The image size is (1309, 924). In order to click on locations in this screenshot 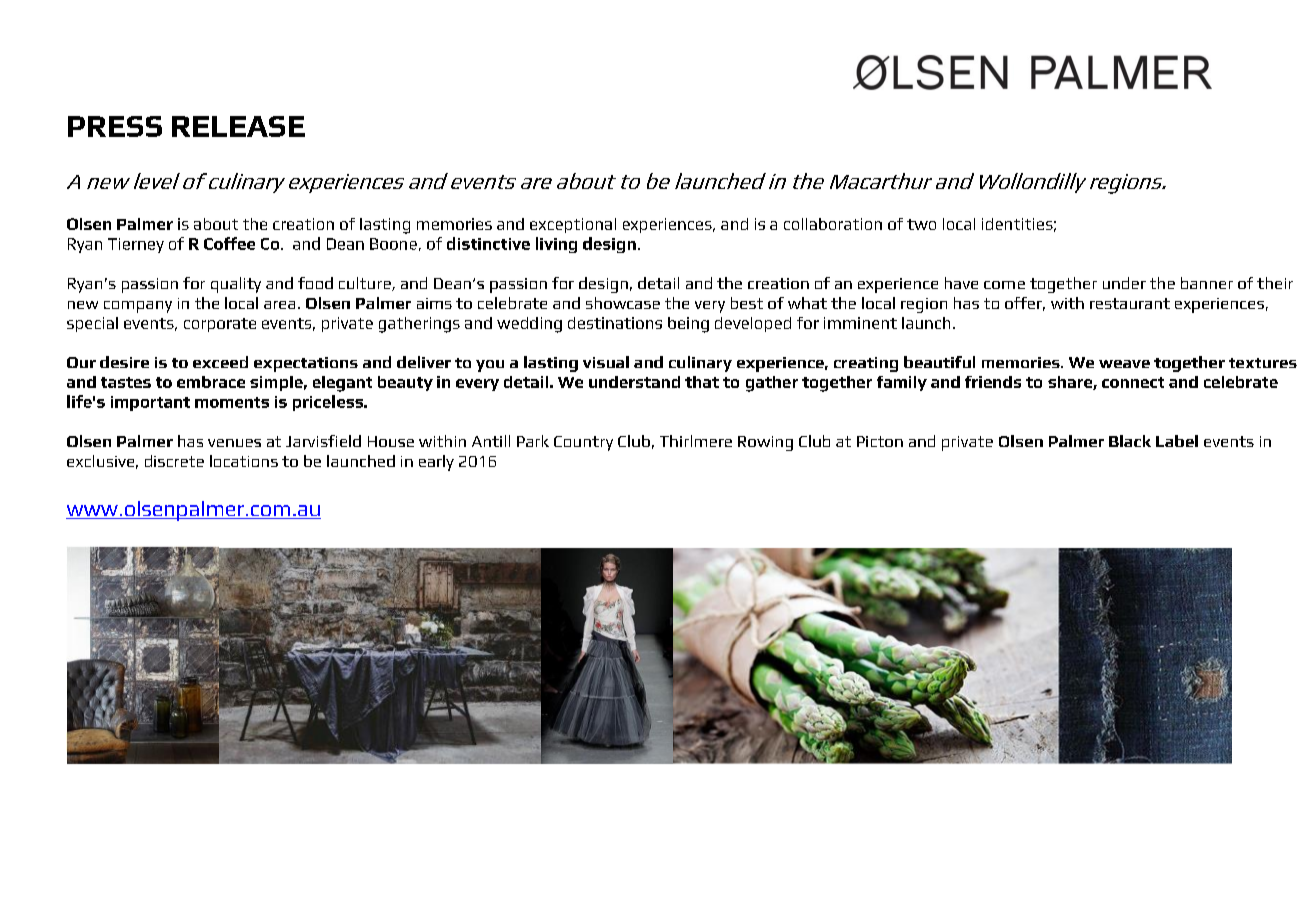, I will do `click(244, 461)`.
